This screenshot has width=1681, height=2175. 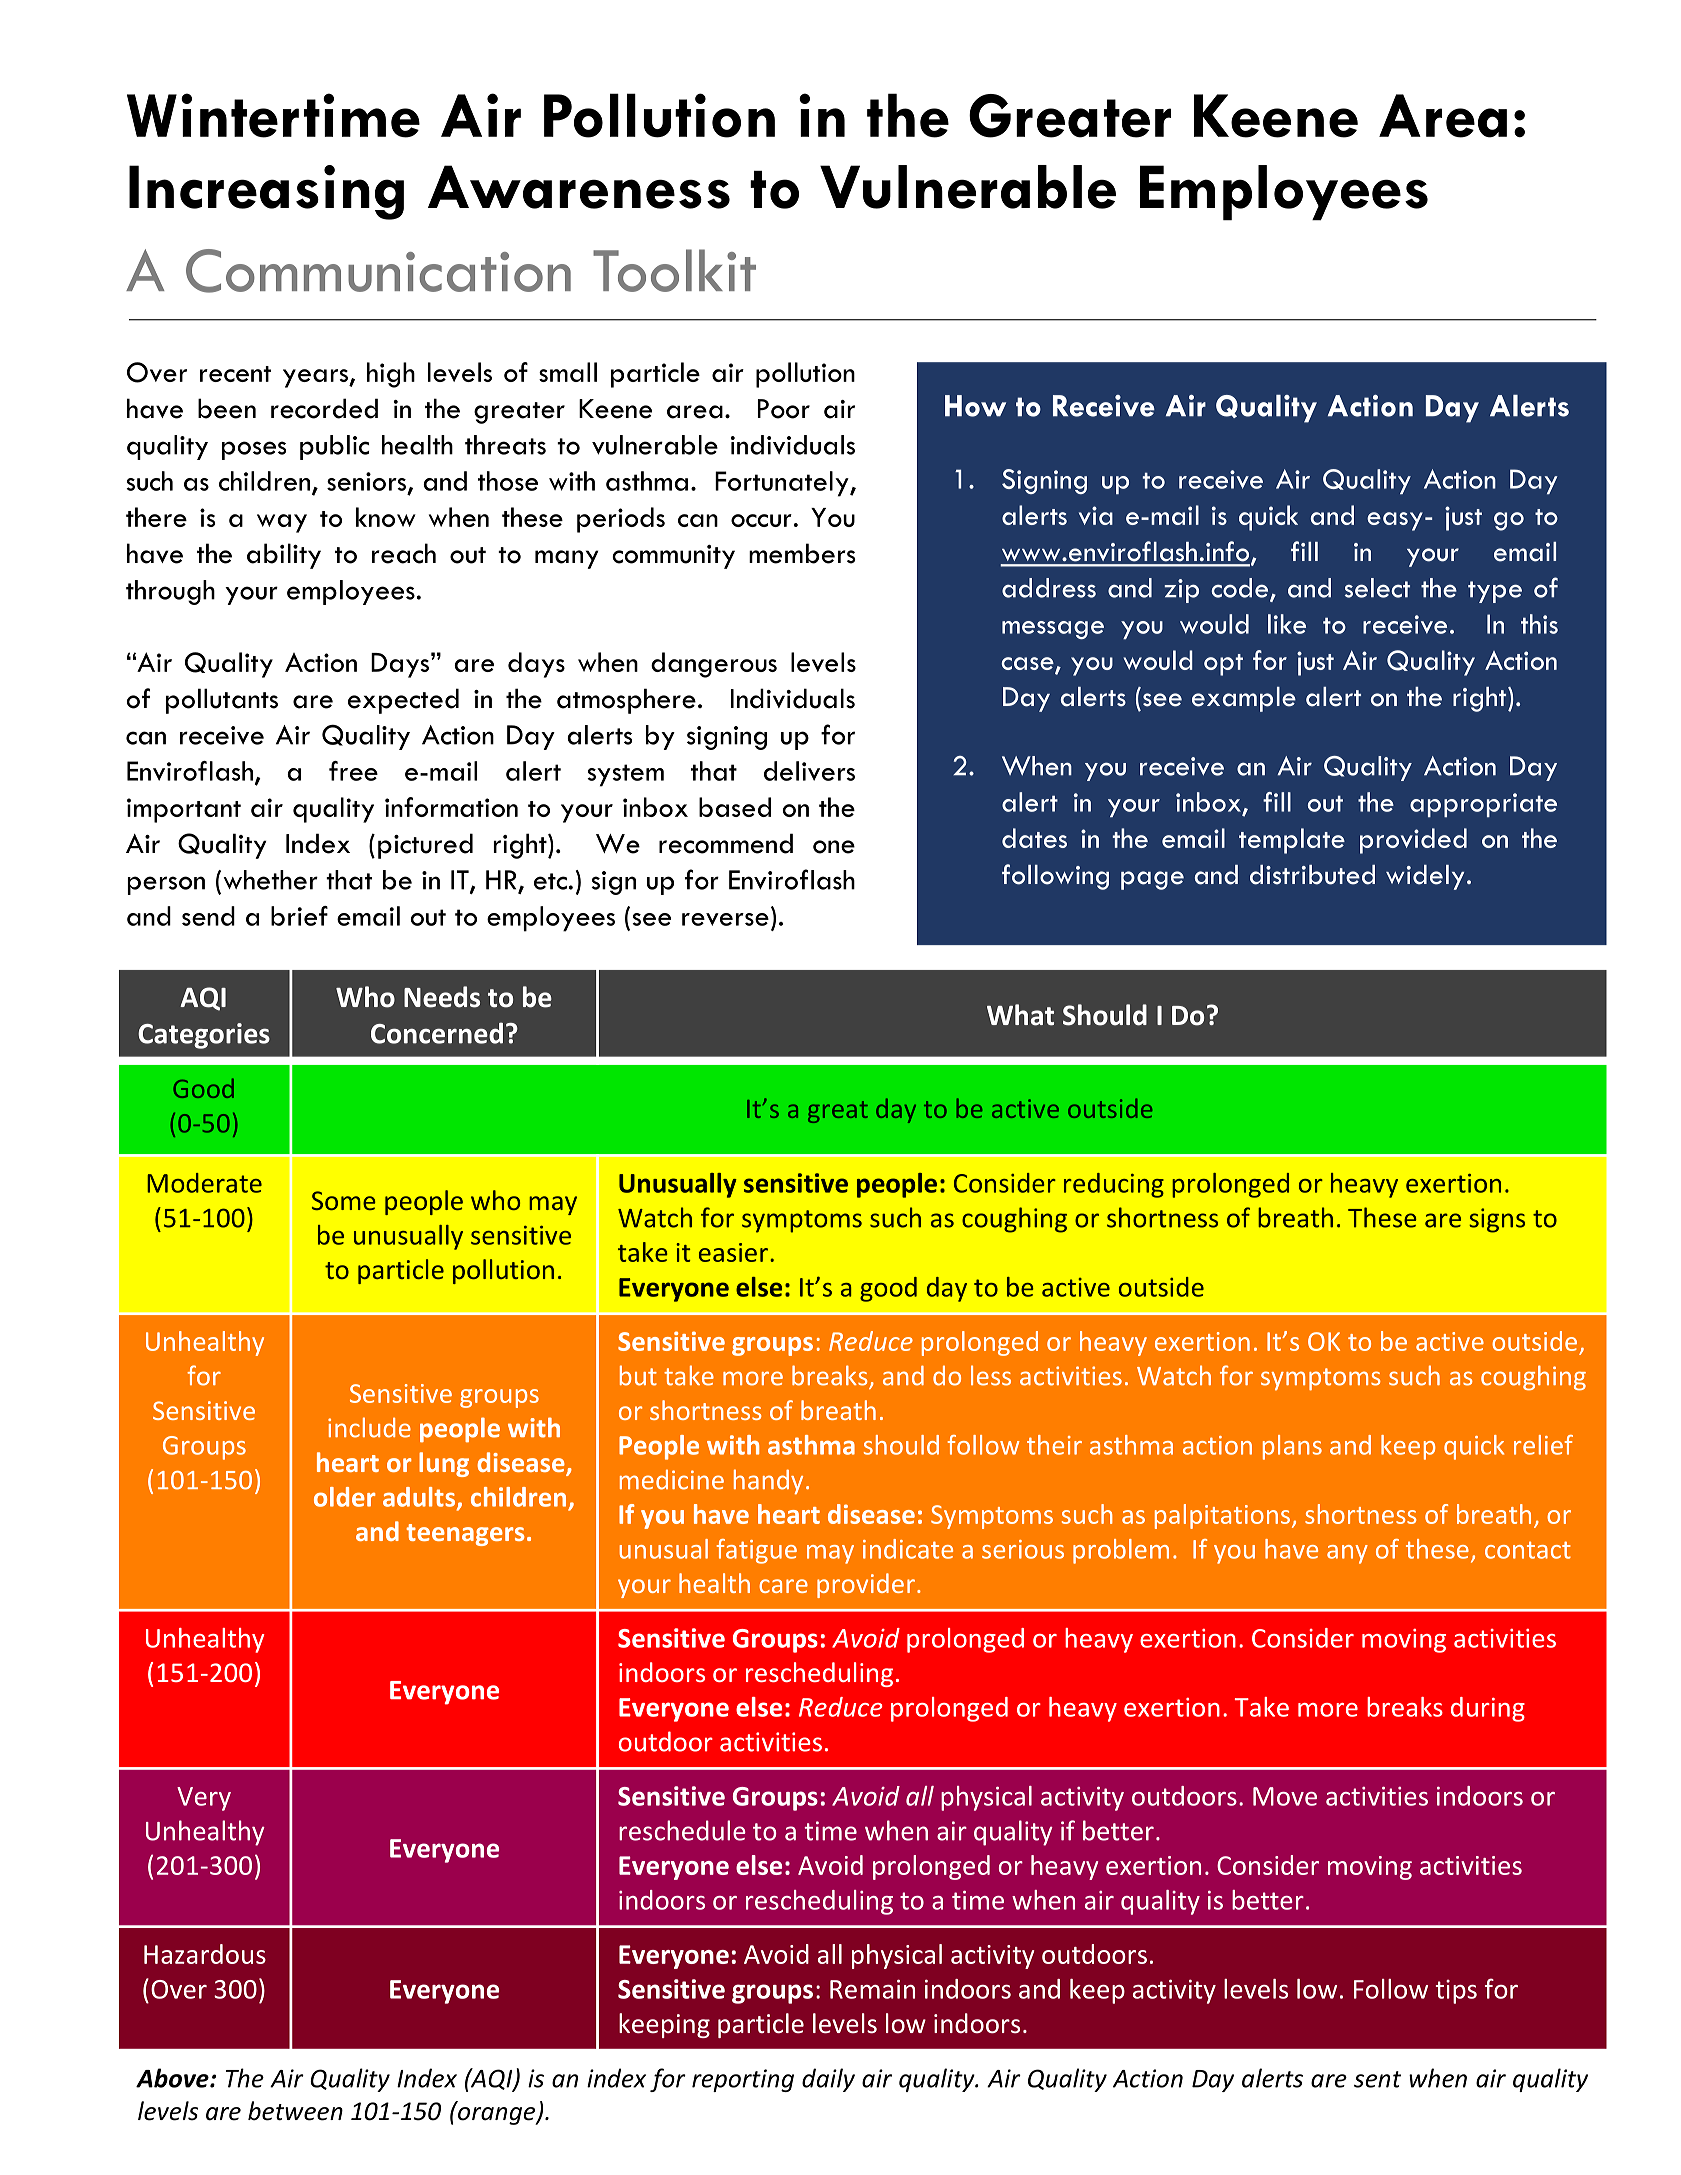 I want to click on How, so click(x=975, y=406).
